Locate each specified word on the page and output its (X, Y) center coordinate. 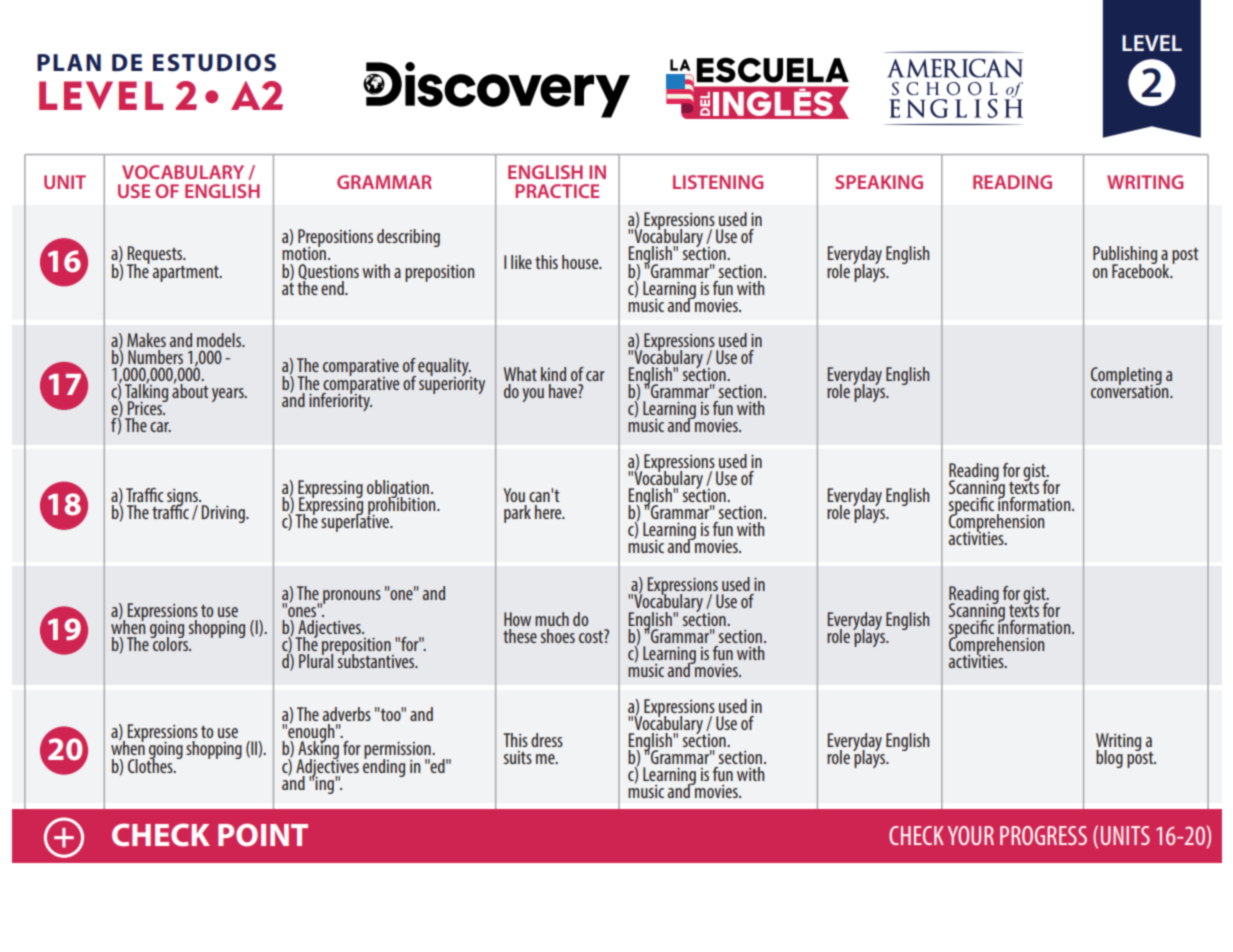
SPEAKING (879, 182)
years (229, 395)
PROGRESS (1043, 835)
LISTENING (718, 182)
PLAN (69, 62)
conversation (1131, 390)
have (564, 391)
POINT (263, 835)
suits (518, 757)
